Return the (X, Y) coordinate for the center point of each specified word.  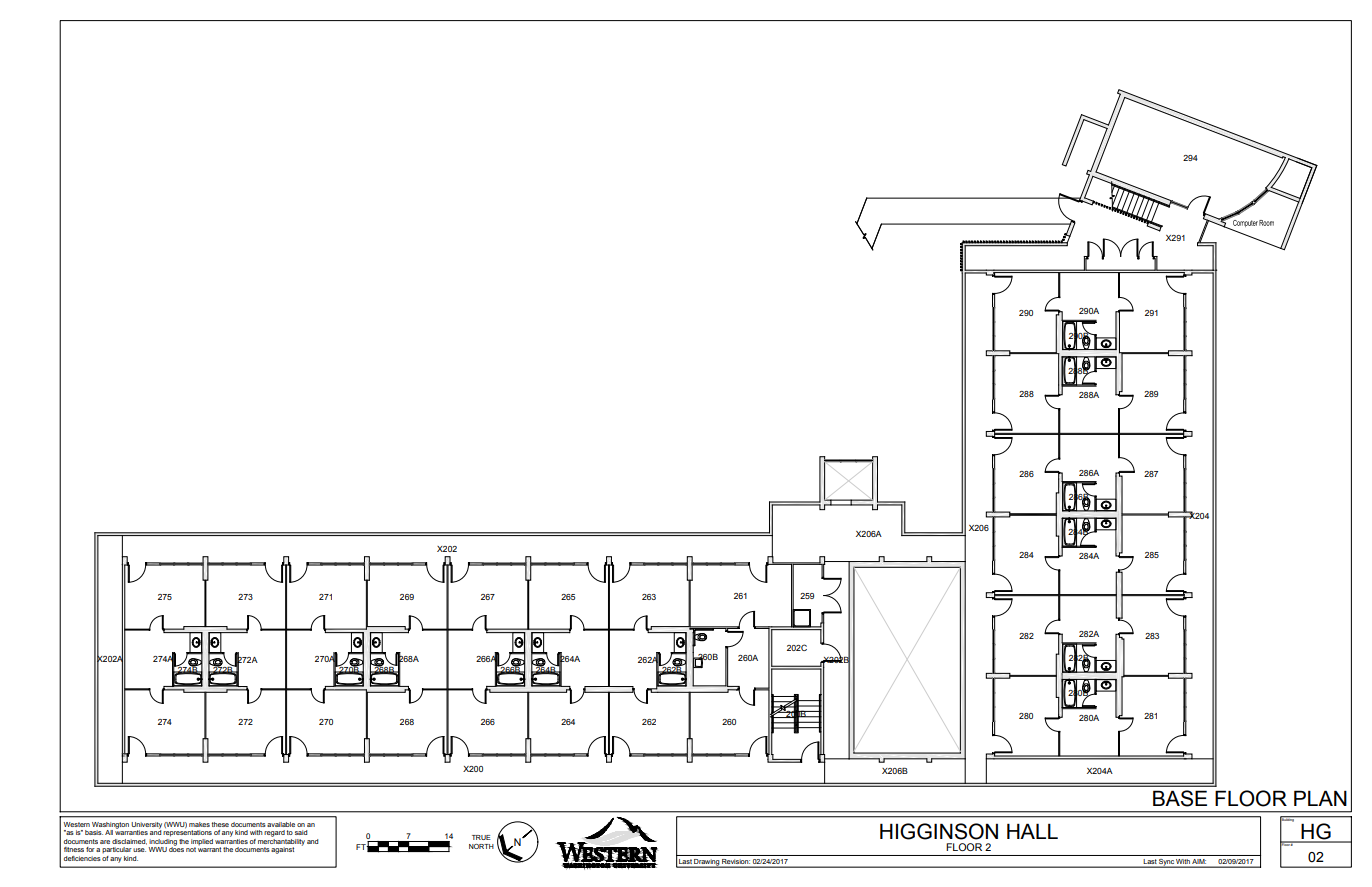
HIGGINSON (939, 831)
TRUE (481, 837)
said (301, 832)
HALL (1032, 831)
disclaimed (129, 842)
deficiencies (82, 858)
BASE (1180, 798)
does (176, 848)
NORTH (481, 846)
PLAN (1320, 798)
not (191, 849)
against (282, 850)
